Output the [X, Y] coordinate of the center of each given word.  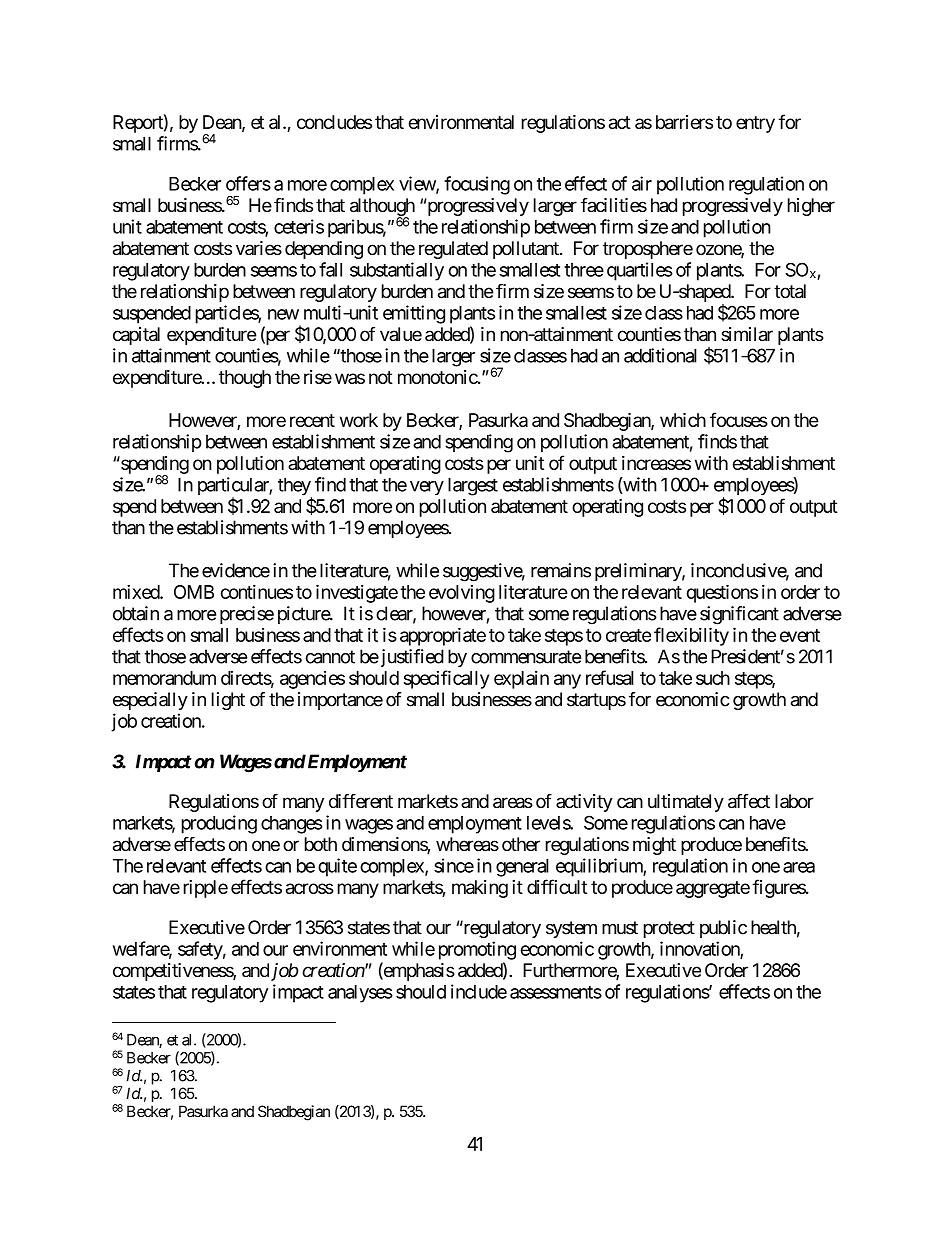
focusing [477, 185]
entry [755, 124]
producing [219, 824]
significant [739, 615]
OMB [194, 592]
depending [324, 250]
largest [473, 486]
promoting [477, 950]
